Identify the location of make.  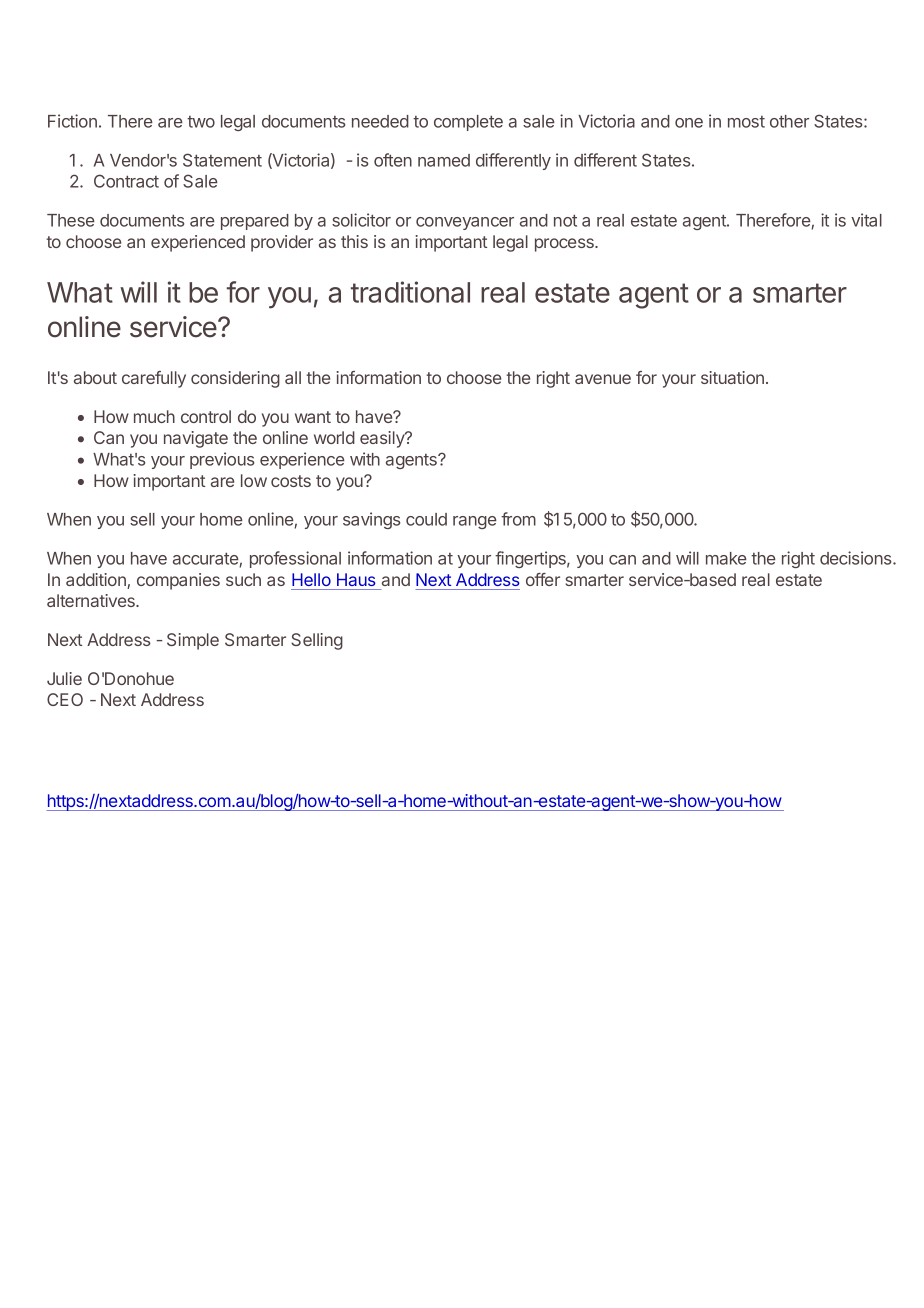
(726, 558).
